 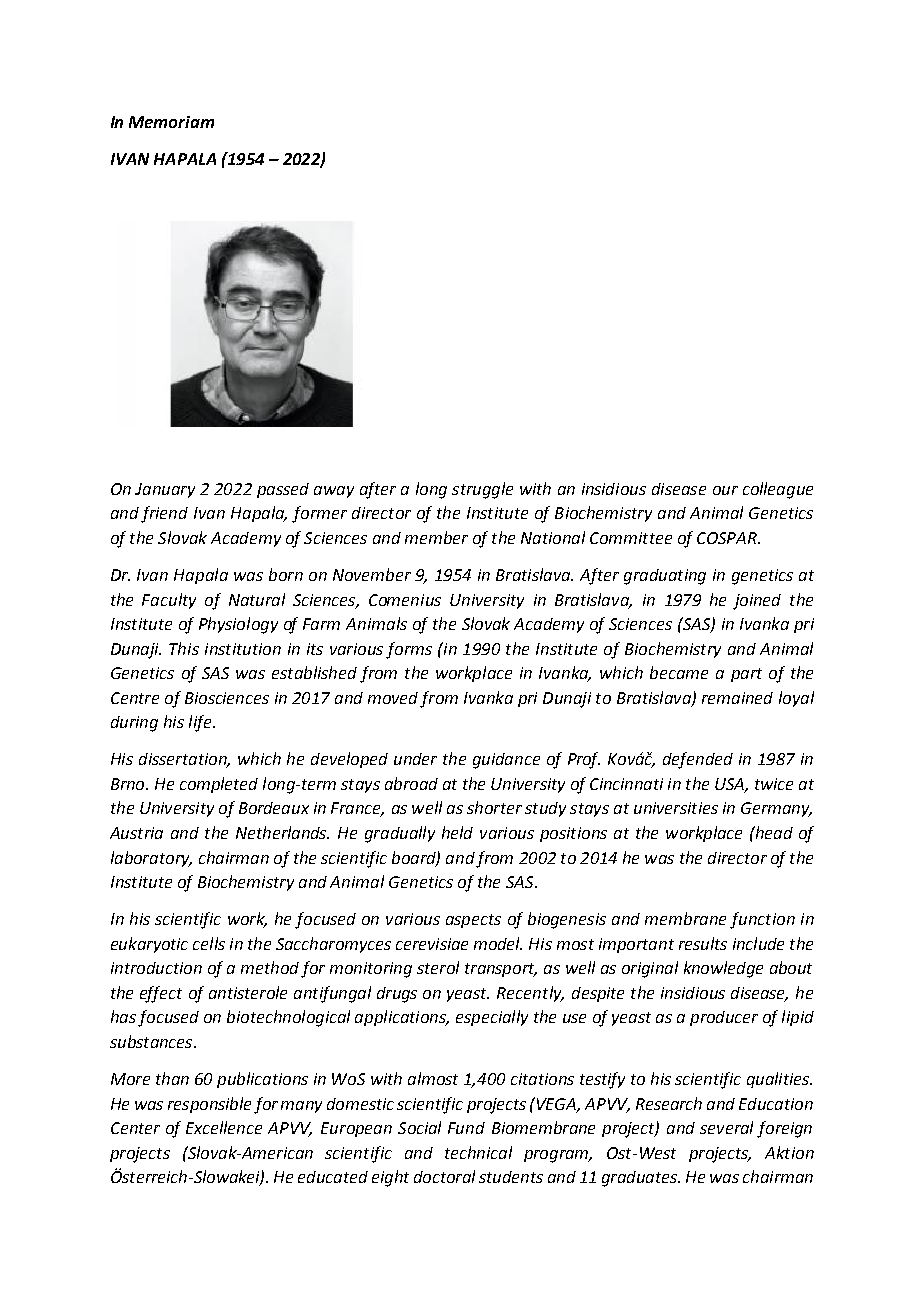 I want to click on struggle, so click(x=482, y=490).
